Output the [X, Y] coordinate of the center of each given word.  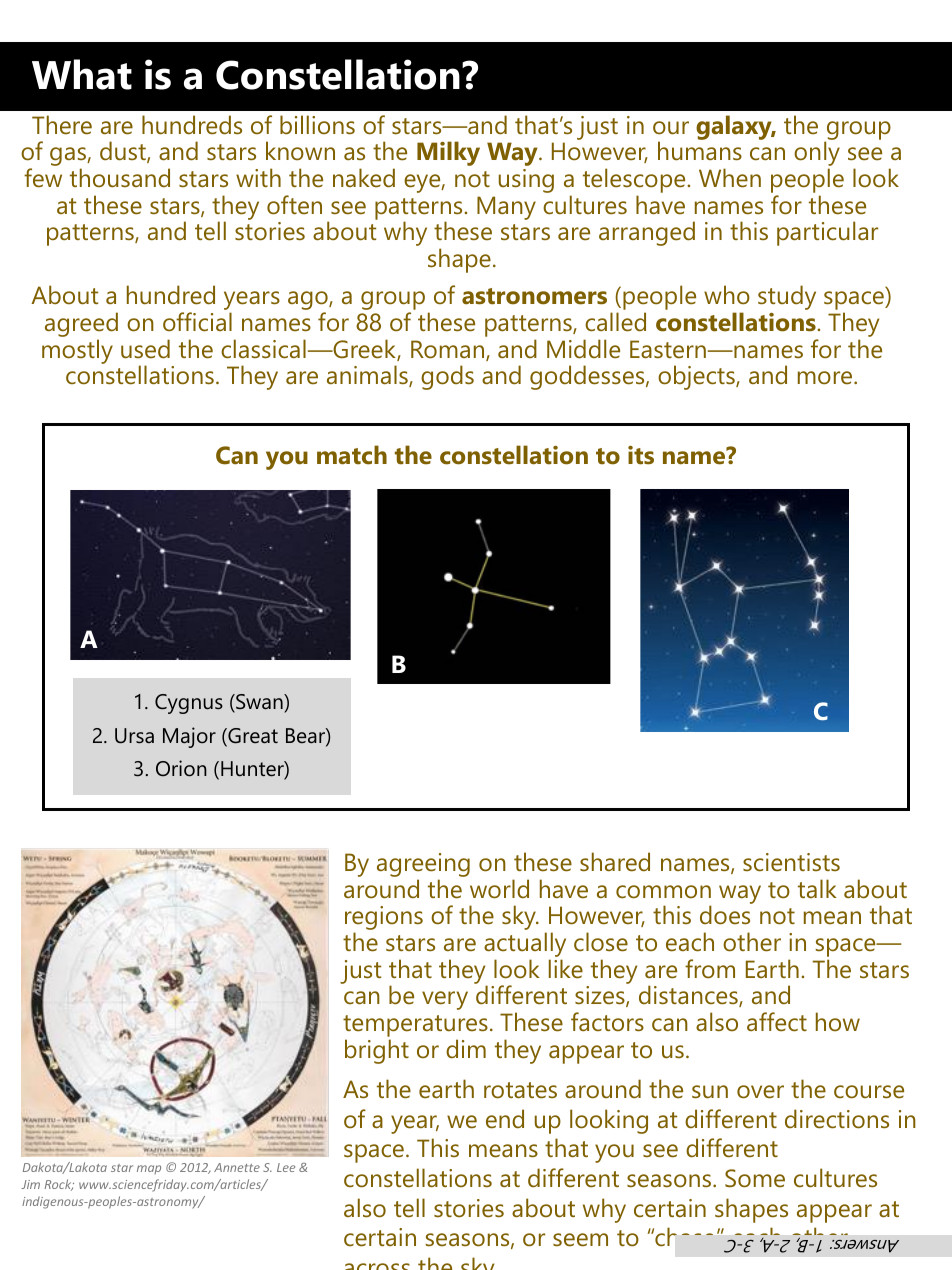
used [145, 349]
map [149, 1169]
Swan [259, 703]
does [725, 915]
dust [124, 152]
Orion [181, 768]
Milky [448, 153]
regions [384, 919]
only [817, 155]
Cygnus [189, 704]
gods [447, 377]
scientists [791, 862]
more [825, 378]
